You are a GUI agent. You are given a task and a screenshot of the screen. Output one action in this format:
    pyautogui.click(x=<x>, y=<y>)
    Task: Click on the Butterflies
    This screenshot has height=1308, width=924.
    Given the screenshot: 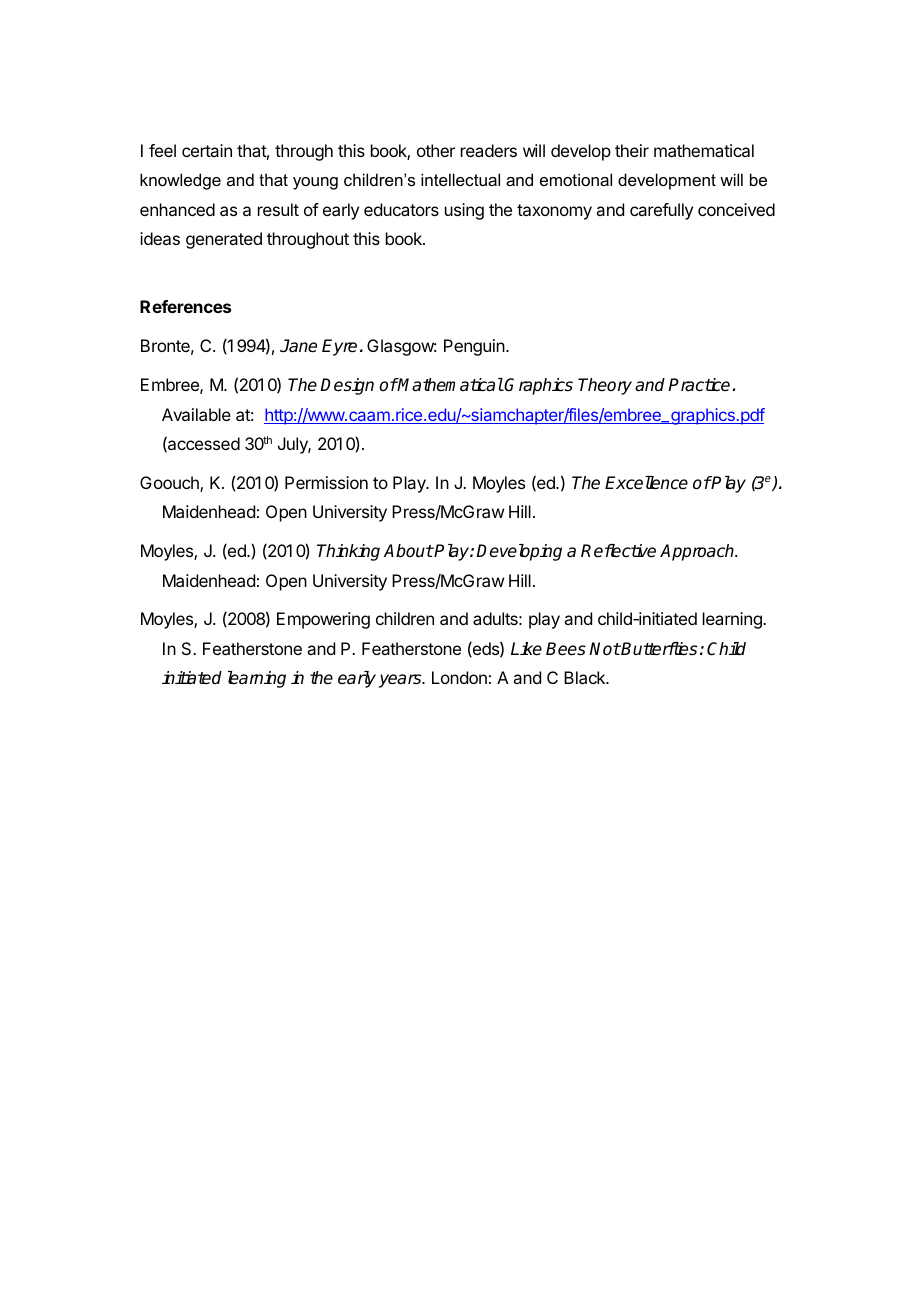 What is the action you would take?
    pyautogui.click(x=658, y=649)
